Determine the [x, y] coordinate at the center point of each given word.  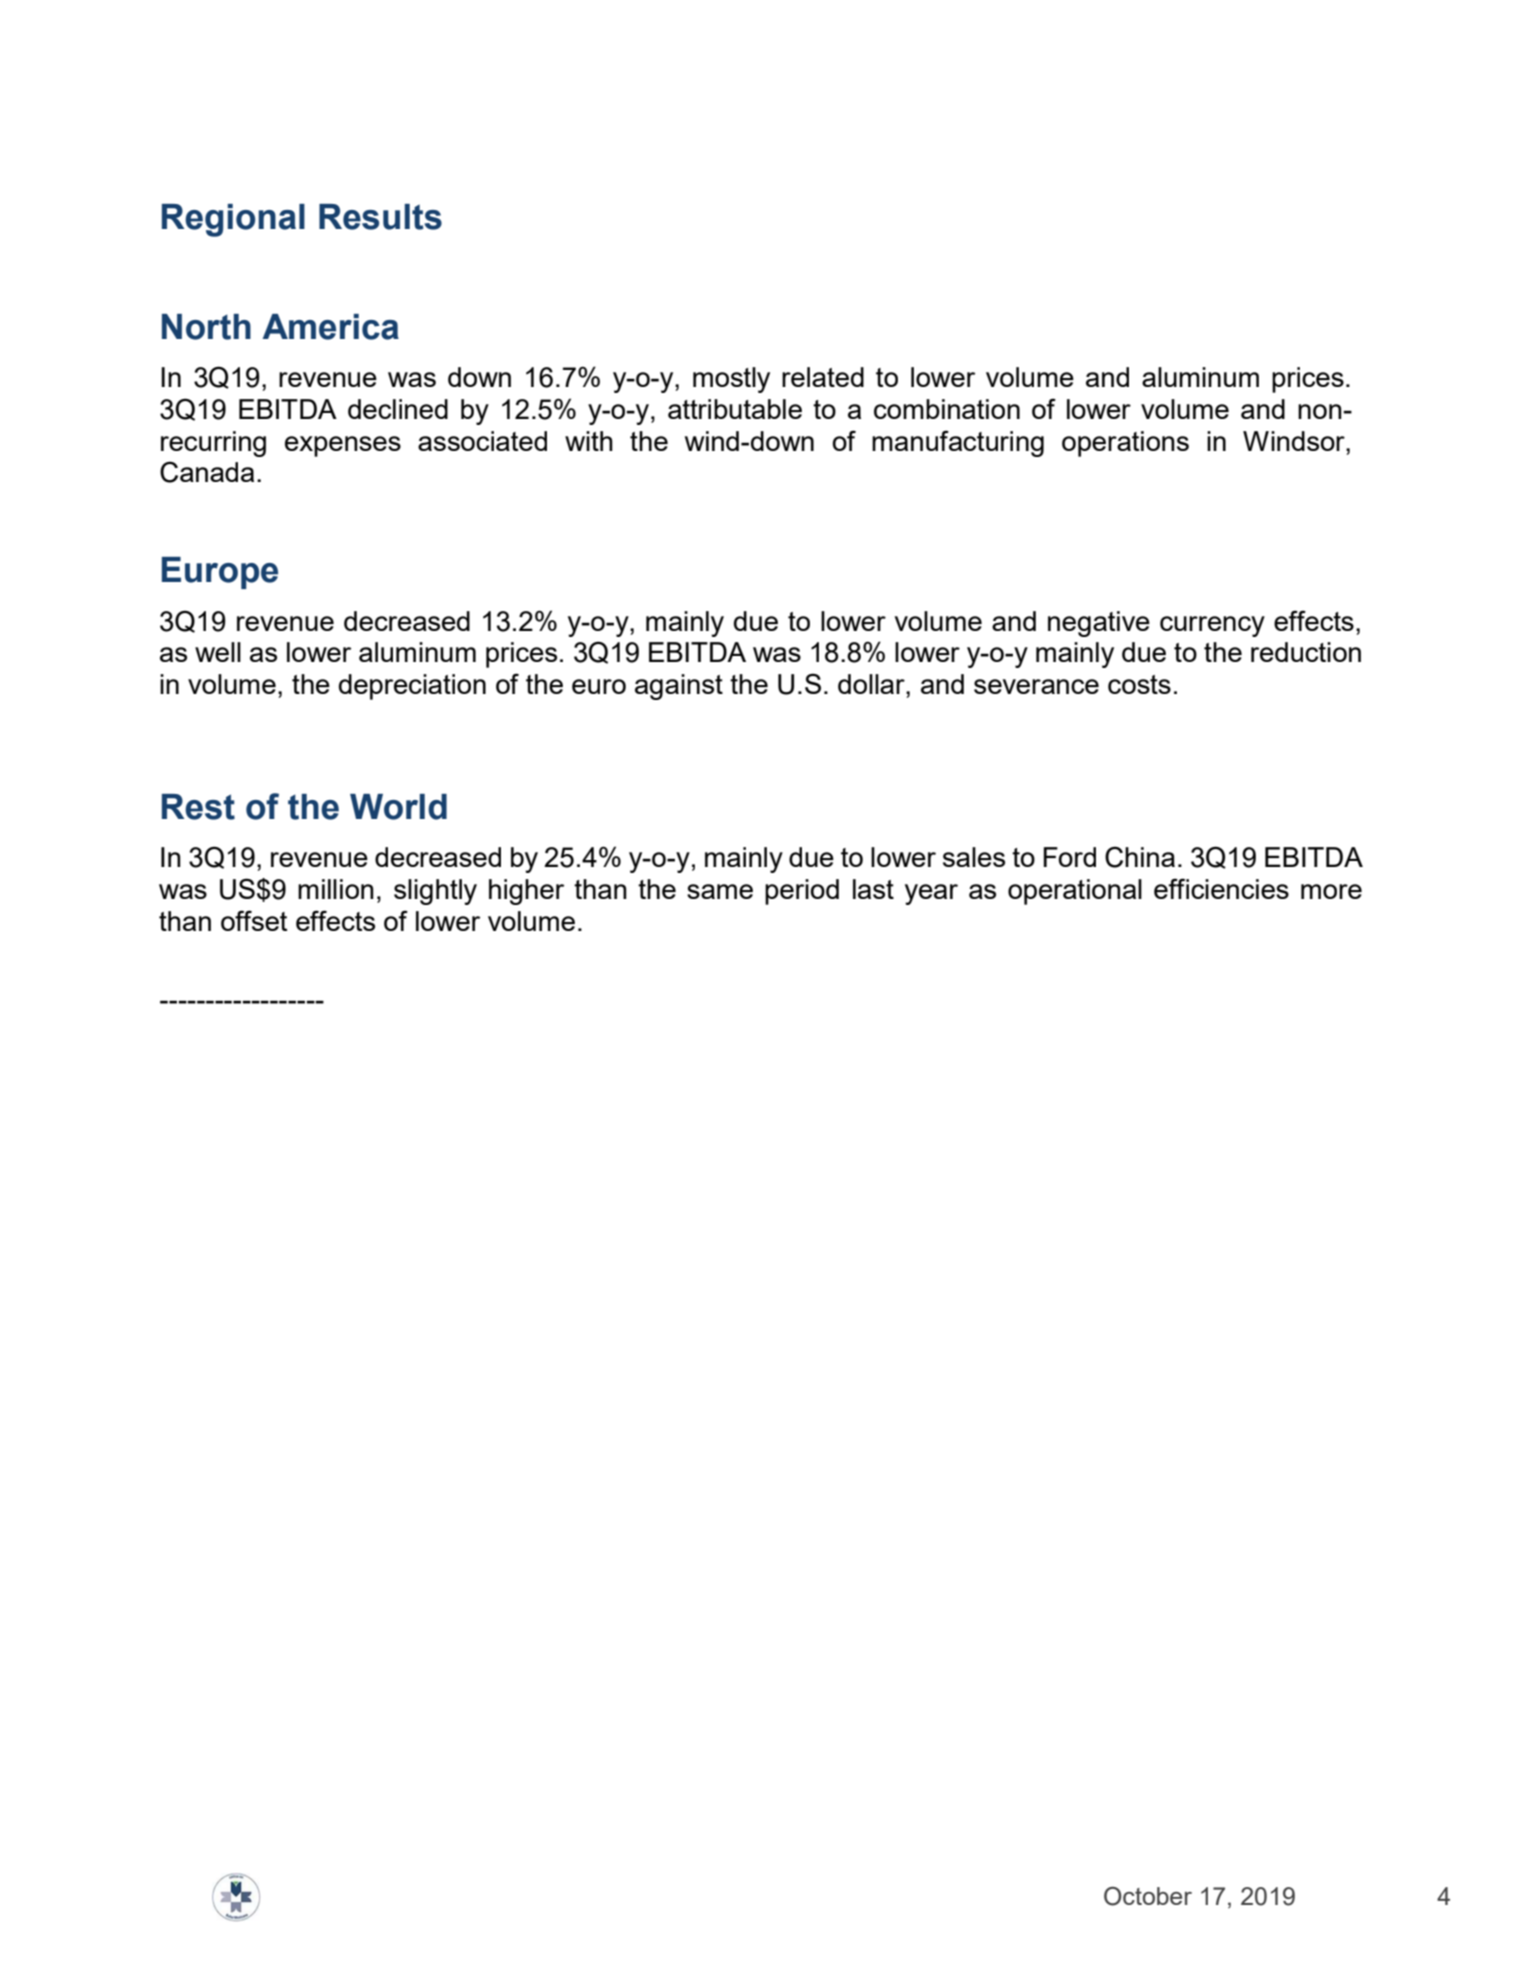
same [720, 891]
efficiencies [1221, 888]
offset [254, 920]
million [336, 889]
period [802, 892]
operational [1075, 892]
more [1331, 891]
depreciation [412, 687]
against [679, 687]
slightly [435, 892]
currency [1212, 626]
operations [1125, 444]
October [1148, 1896]
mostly [731, 380]
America [331, 327]
